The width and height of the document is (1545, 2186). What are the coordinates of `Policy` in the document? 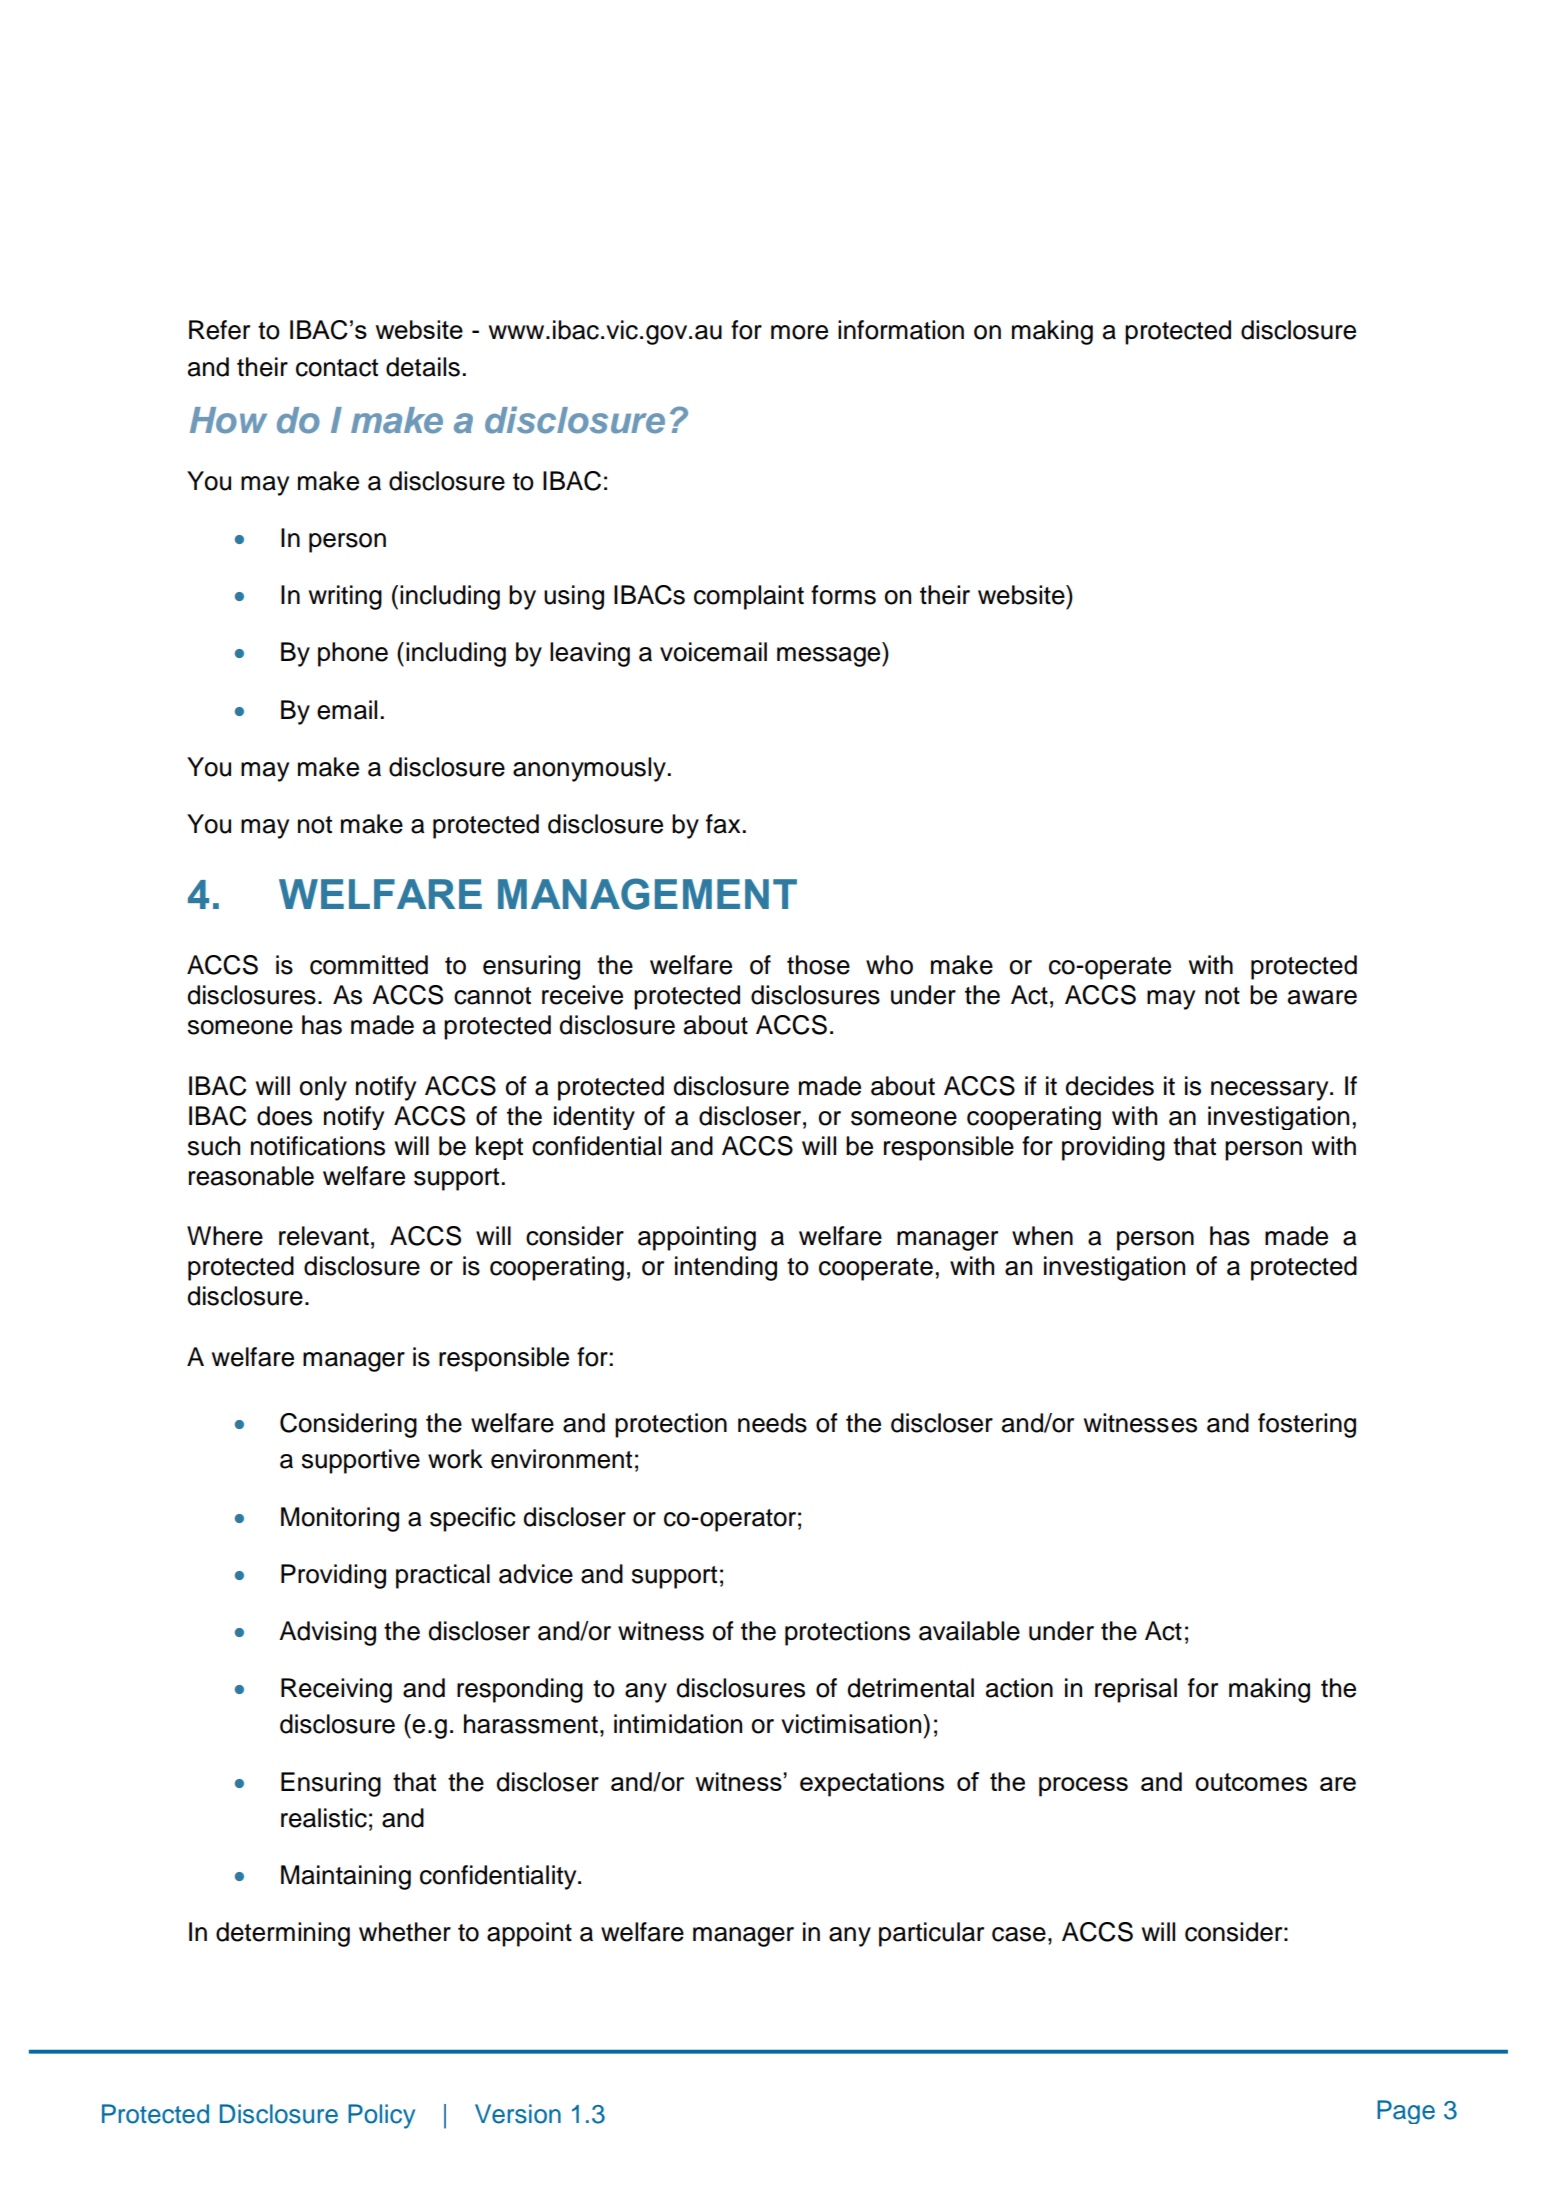 It's located at (381, 2116).
